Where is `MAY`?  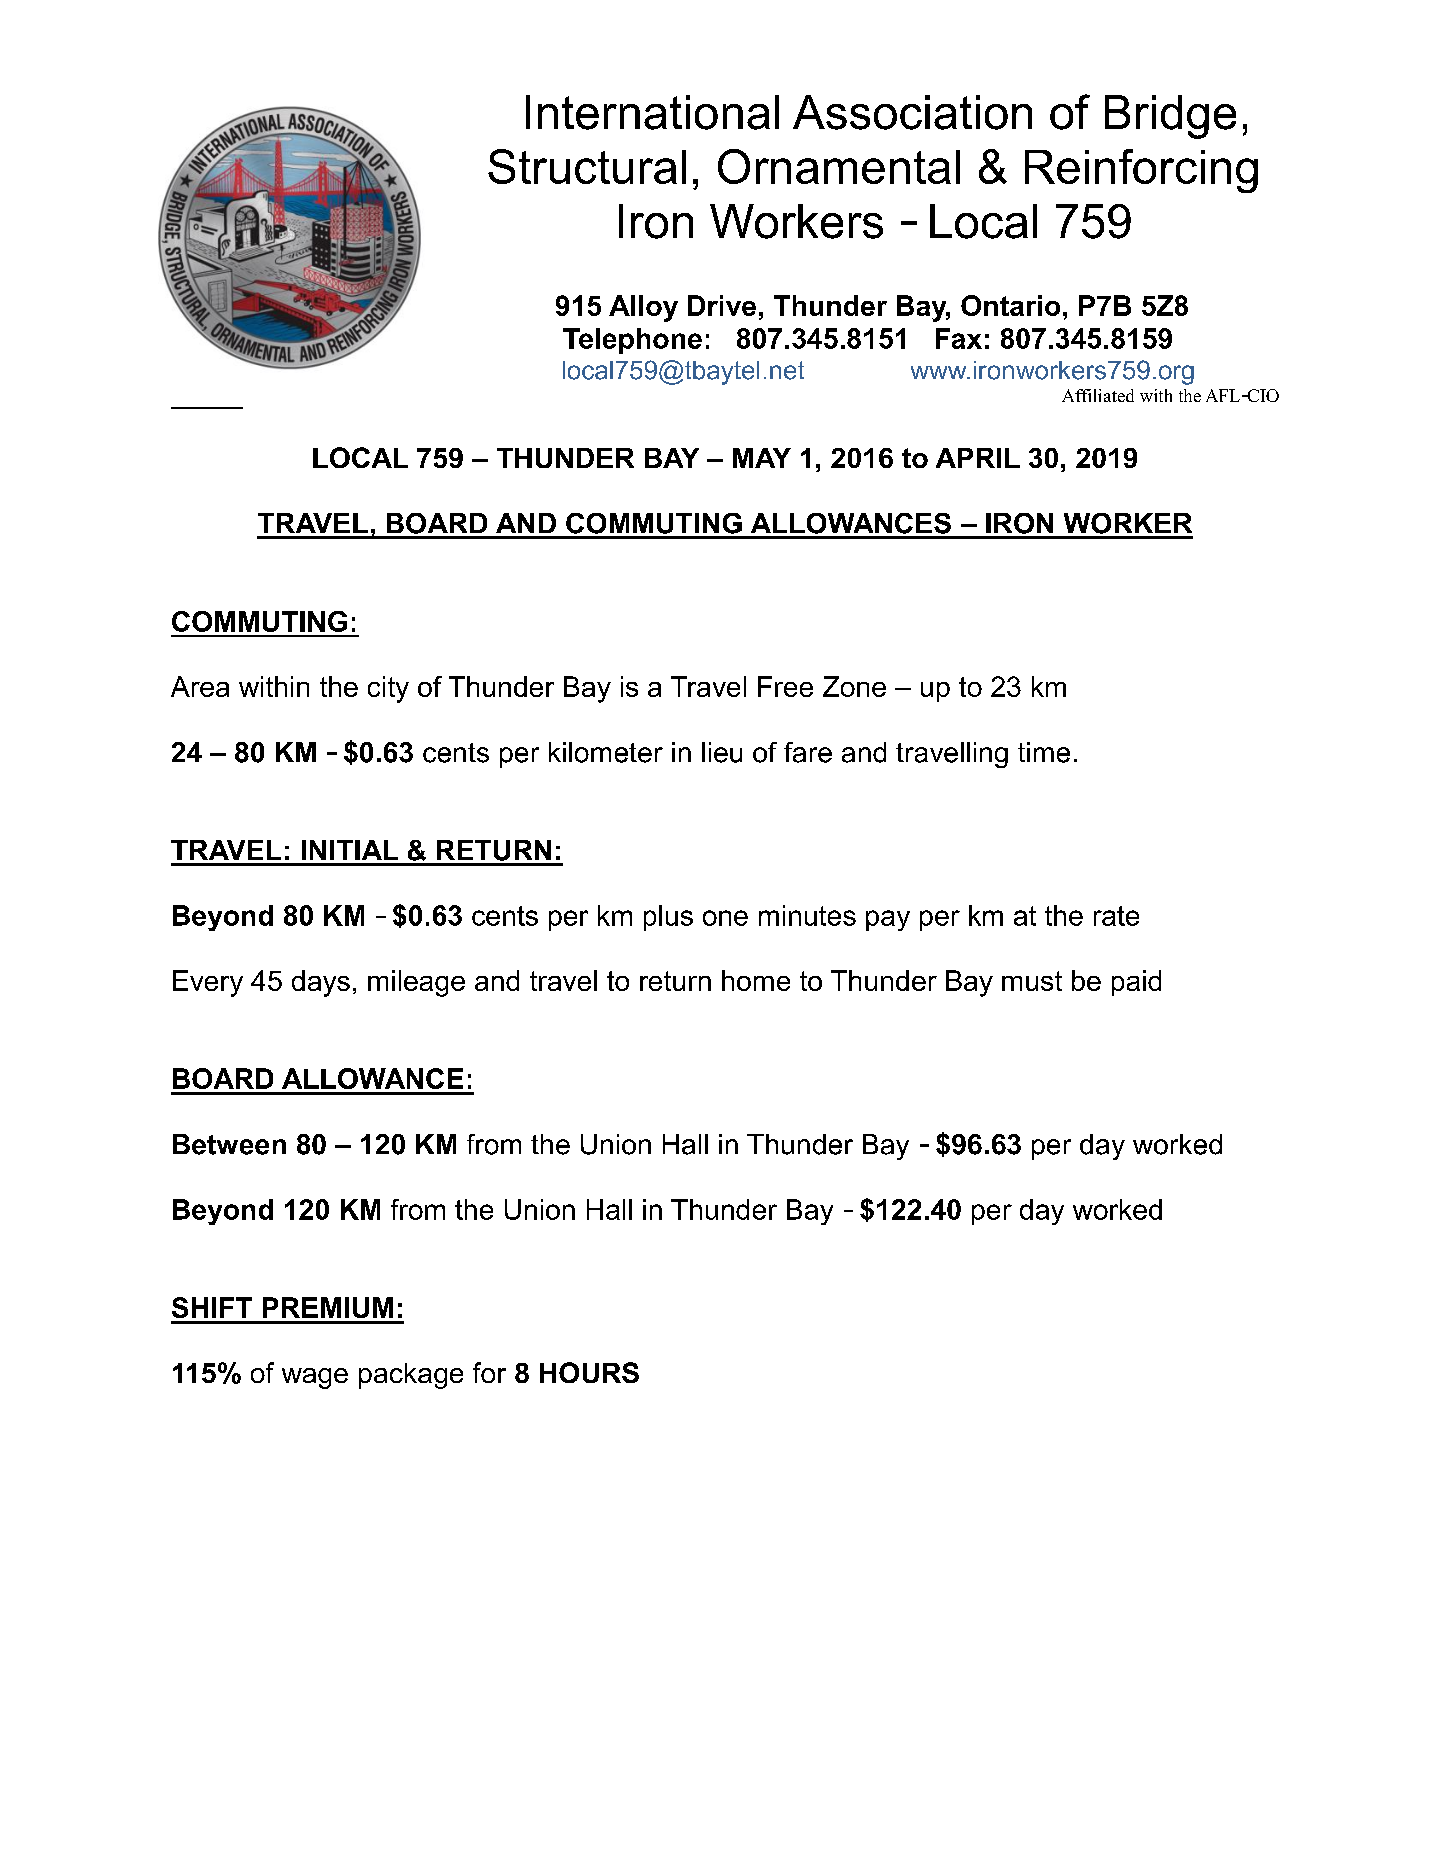
MAY is located at coordinates (762, 458).
